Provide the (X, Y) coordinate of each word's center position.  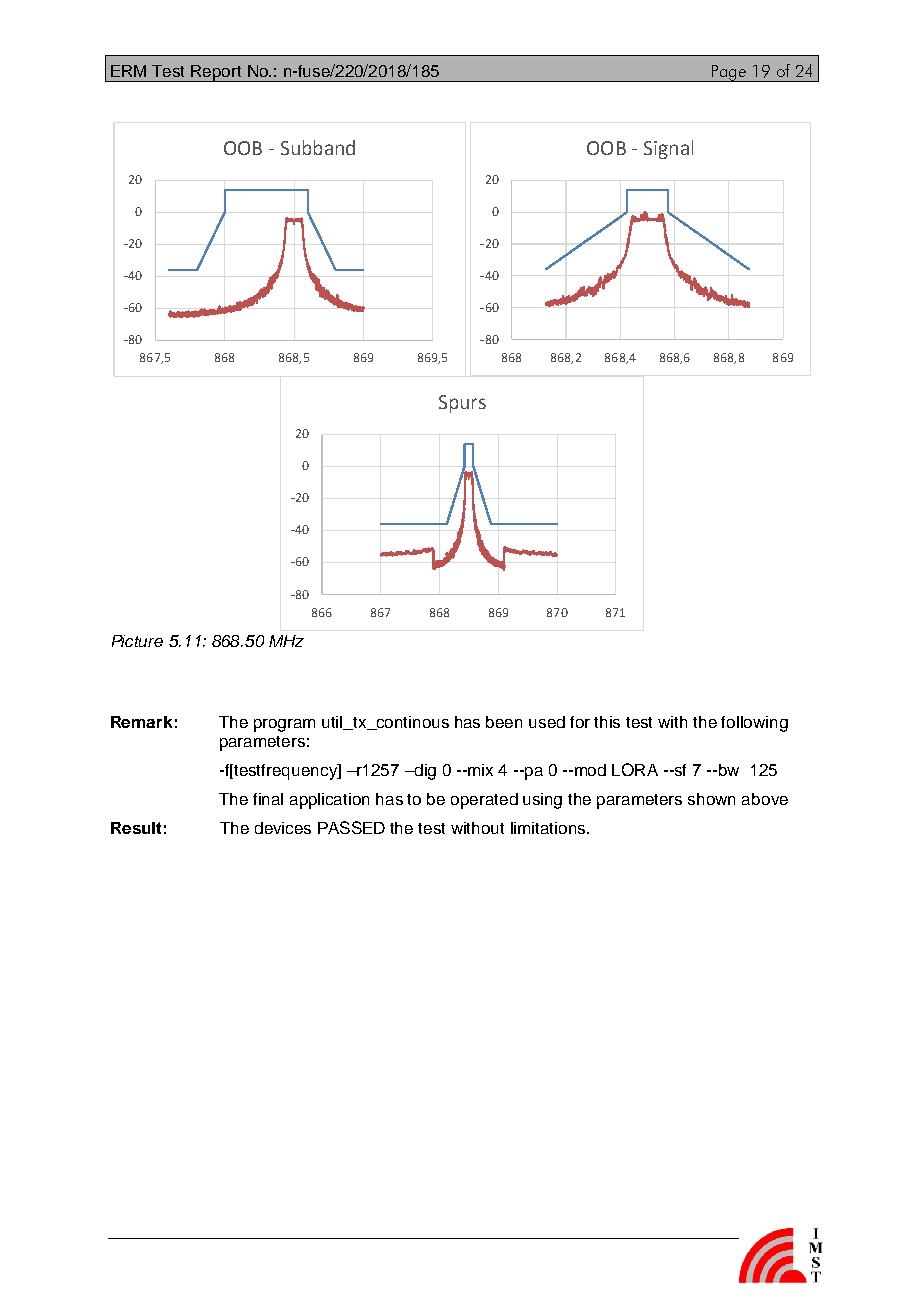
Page (729, 73)
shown (711, 799)
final (268, 799)
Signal (668, 149)
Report (217, 73)
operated (484, 801)
